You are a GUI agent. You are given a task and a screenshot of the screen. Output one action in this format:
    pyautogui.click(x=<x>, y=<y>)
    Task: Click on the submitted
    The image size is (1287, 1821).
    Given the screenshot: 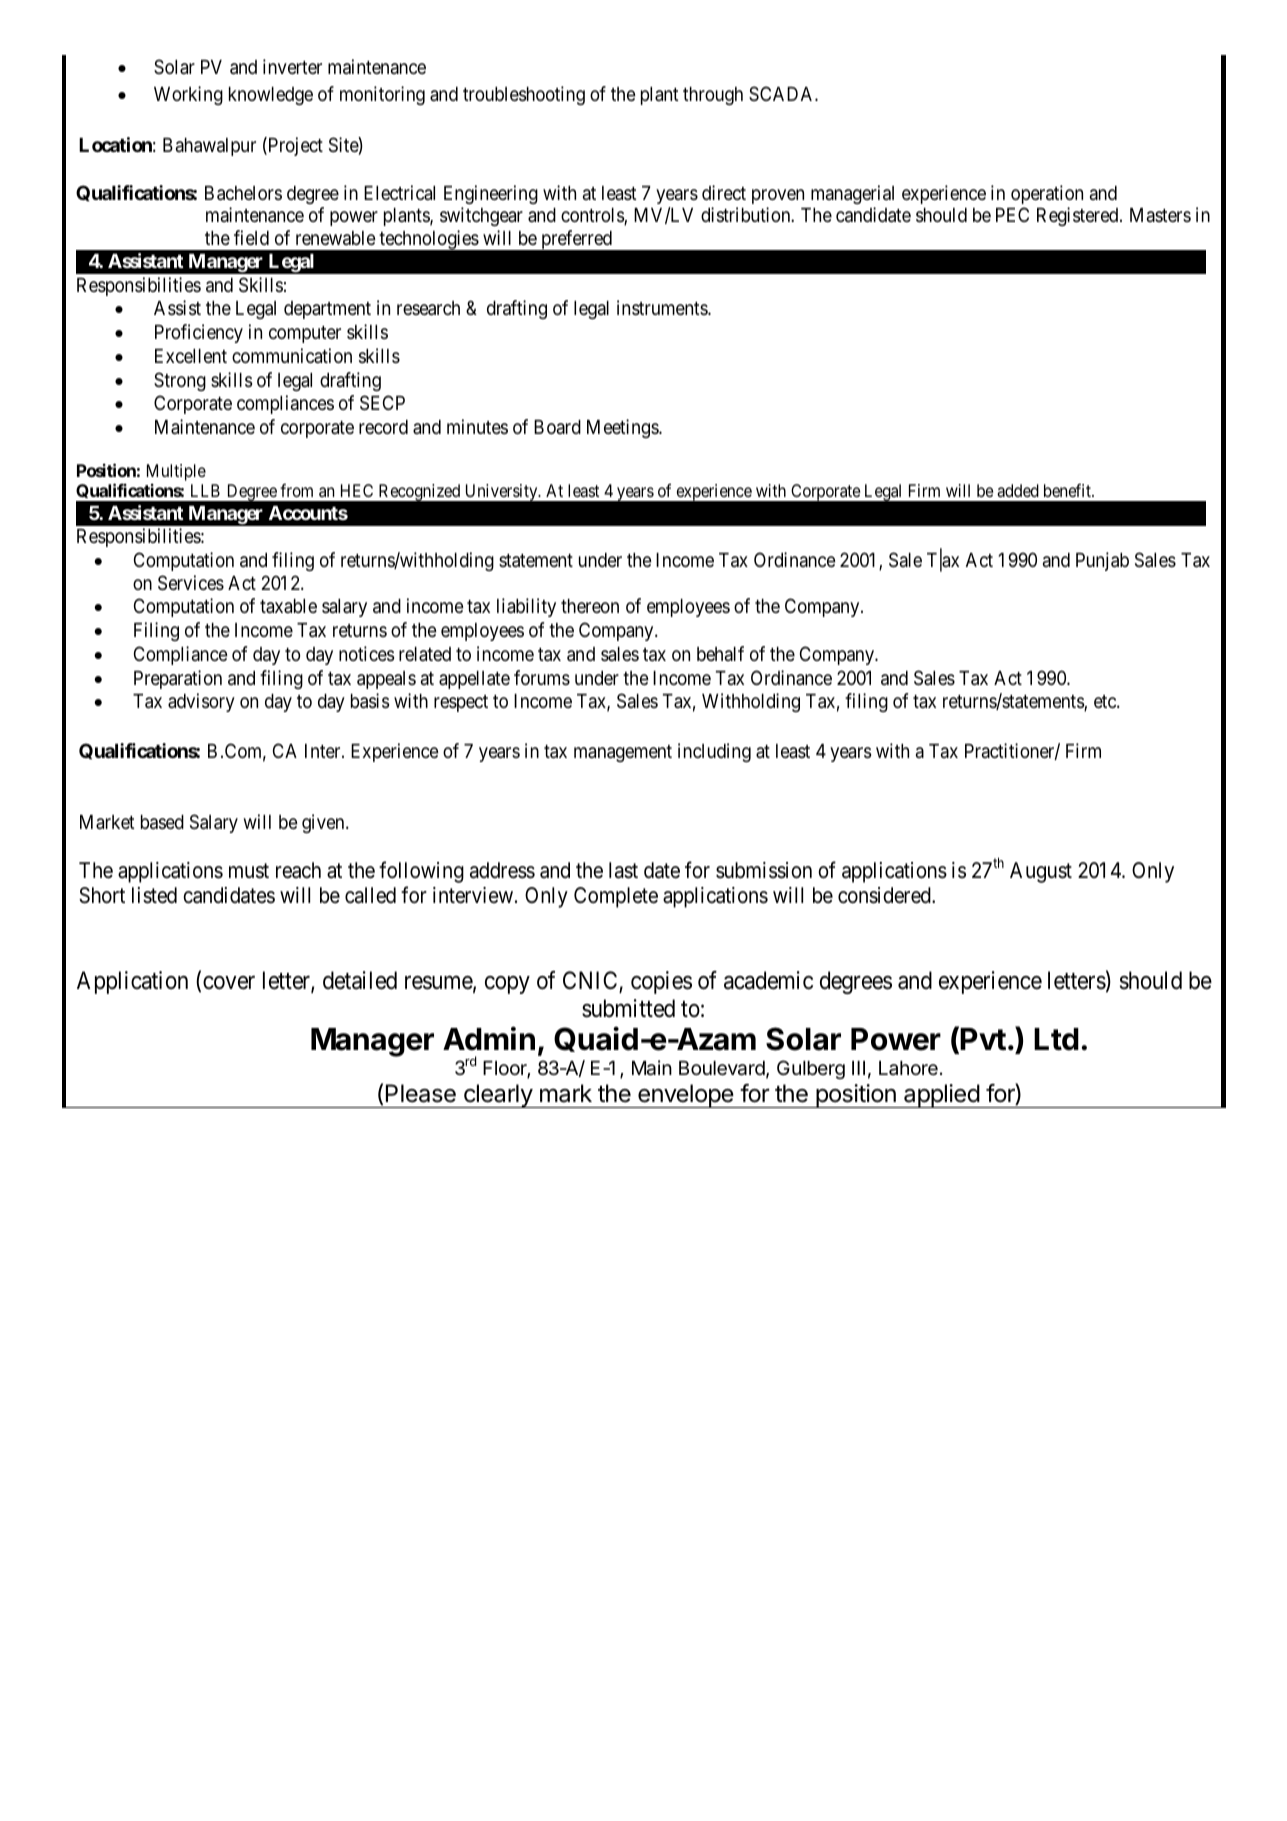 What is the action you would take?
    pyautogui.click(x=628, y=1008)
